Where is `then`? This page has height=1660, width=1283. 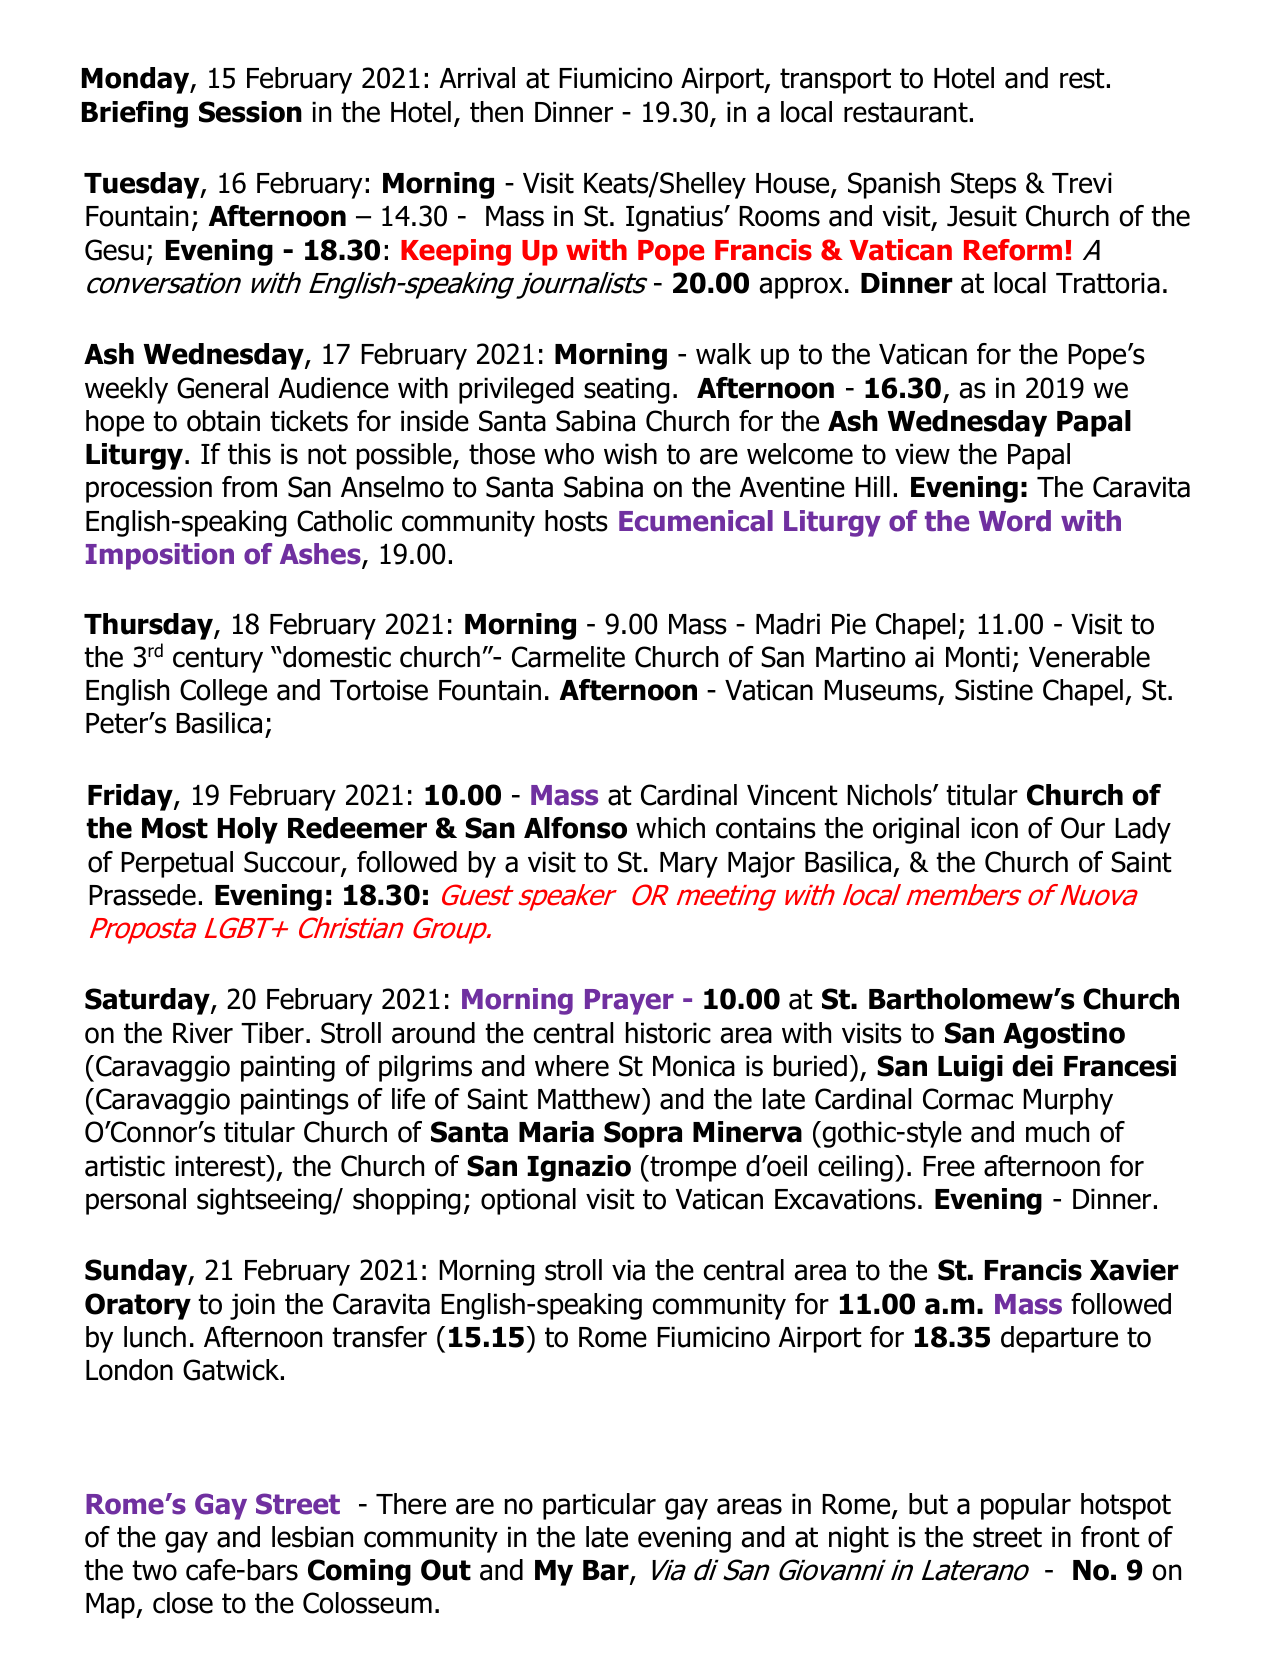
then is located at coordinates (496, 112).
